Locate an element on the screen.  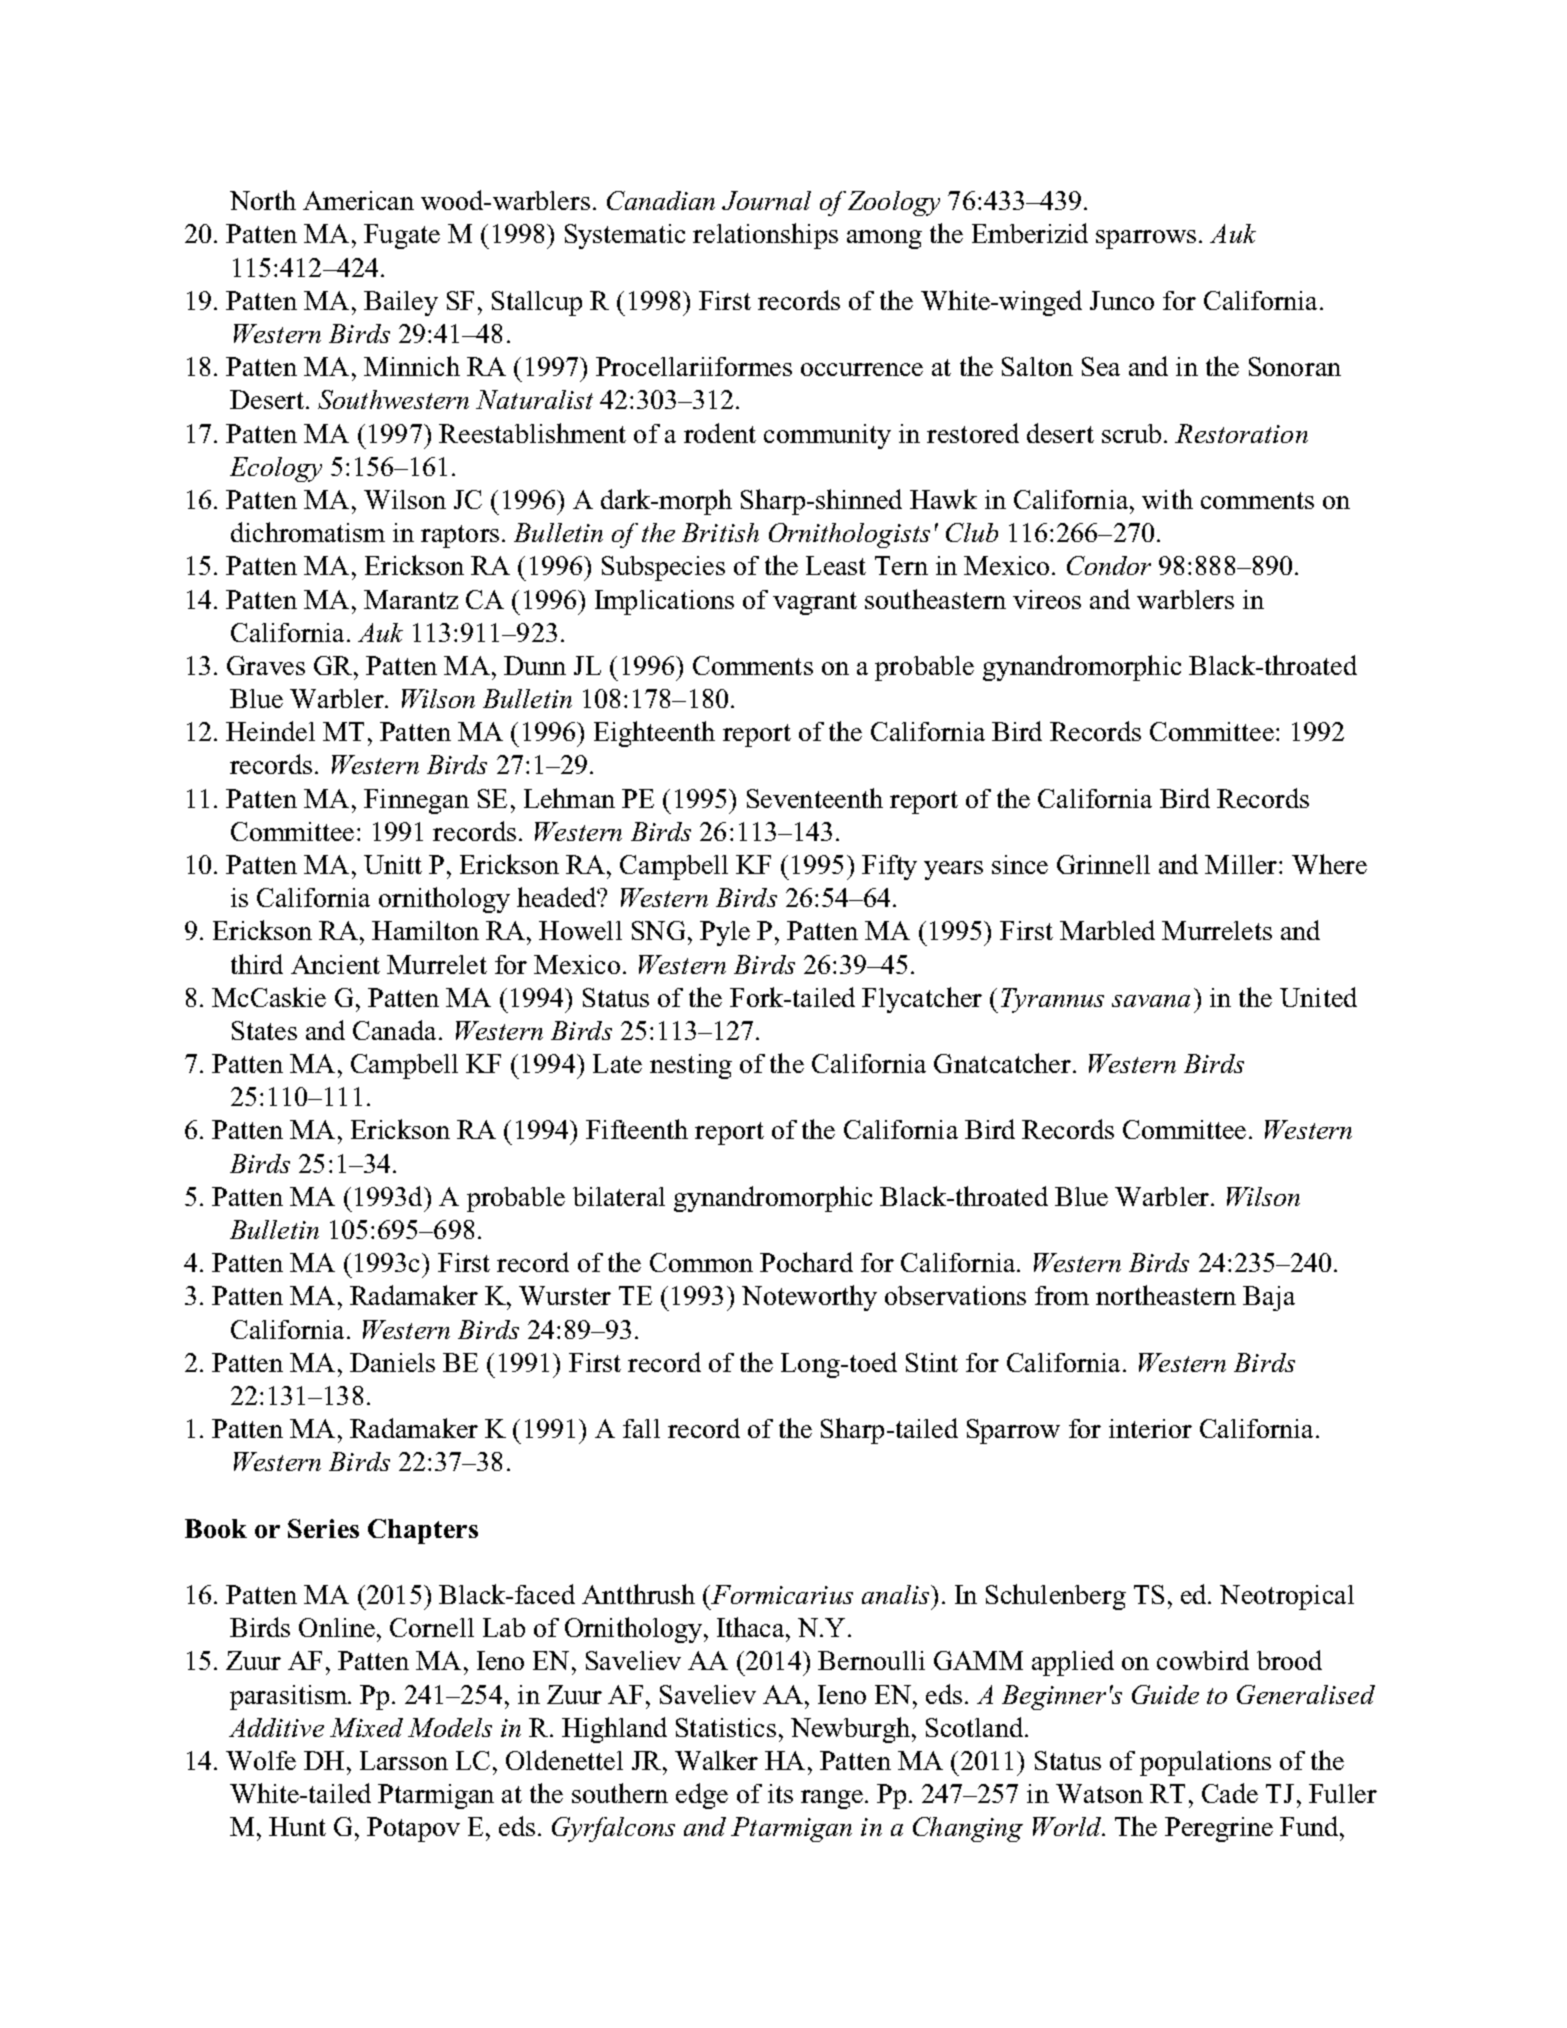
Daniels is located at coordinates (392, 1362).
